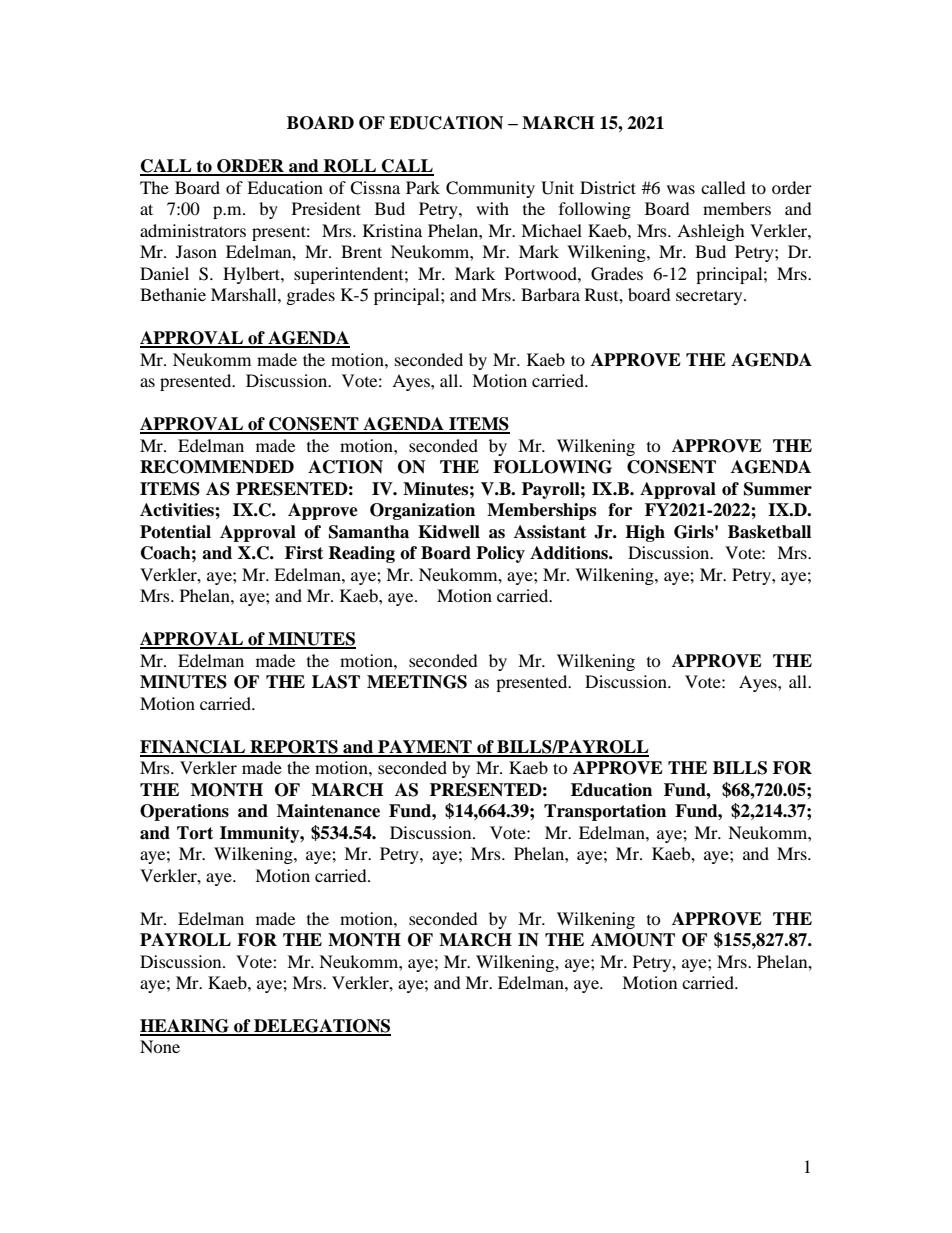  What do you see at coordinates (633, 940) in the image?
I see `AMOUNT` at bounding box center [633, 940].
